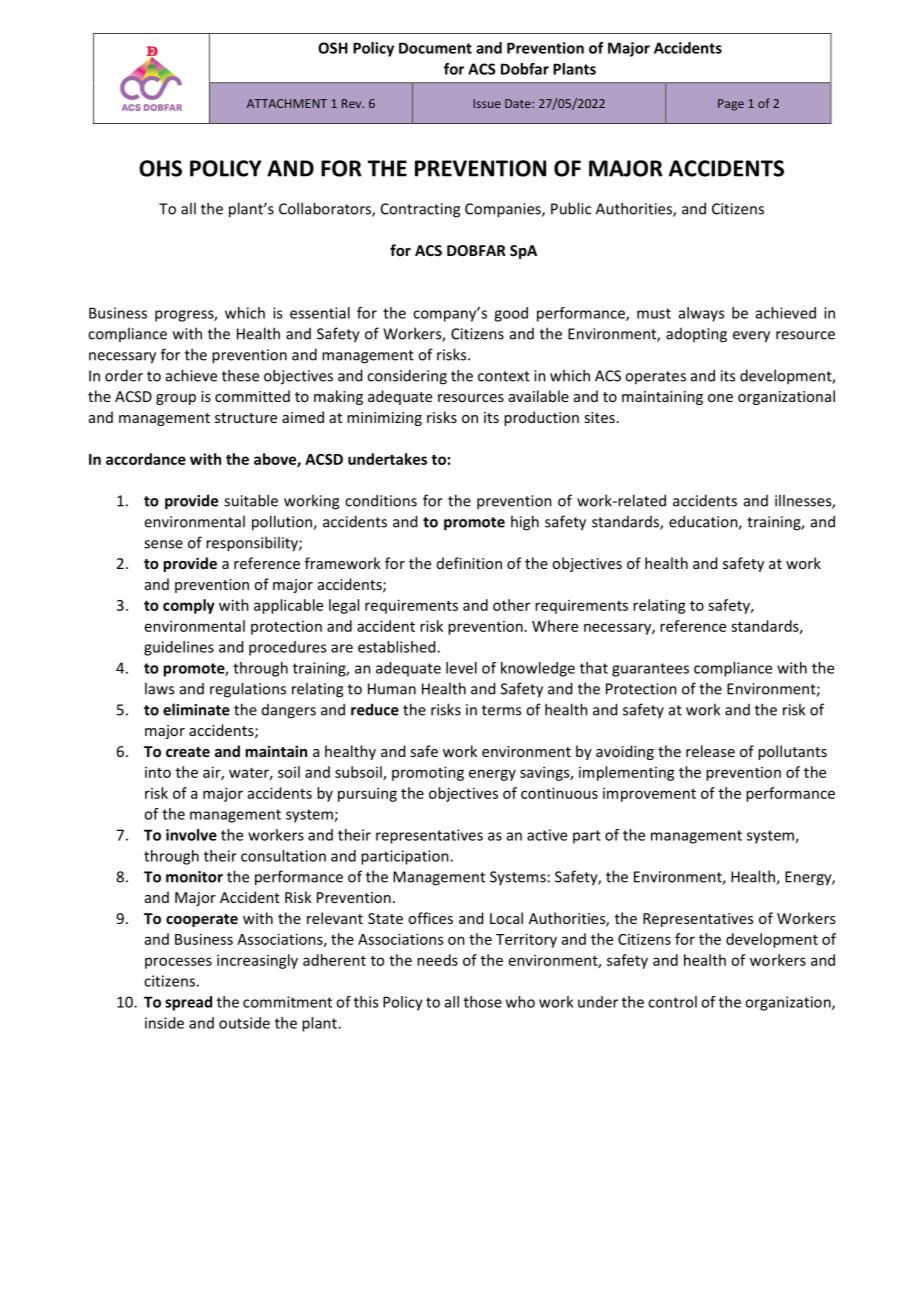 This image has width=924, height=1309. Describe the element at coordinates (720, 398) in the image. I see `one` at that location.
